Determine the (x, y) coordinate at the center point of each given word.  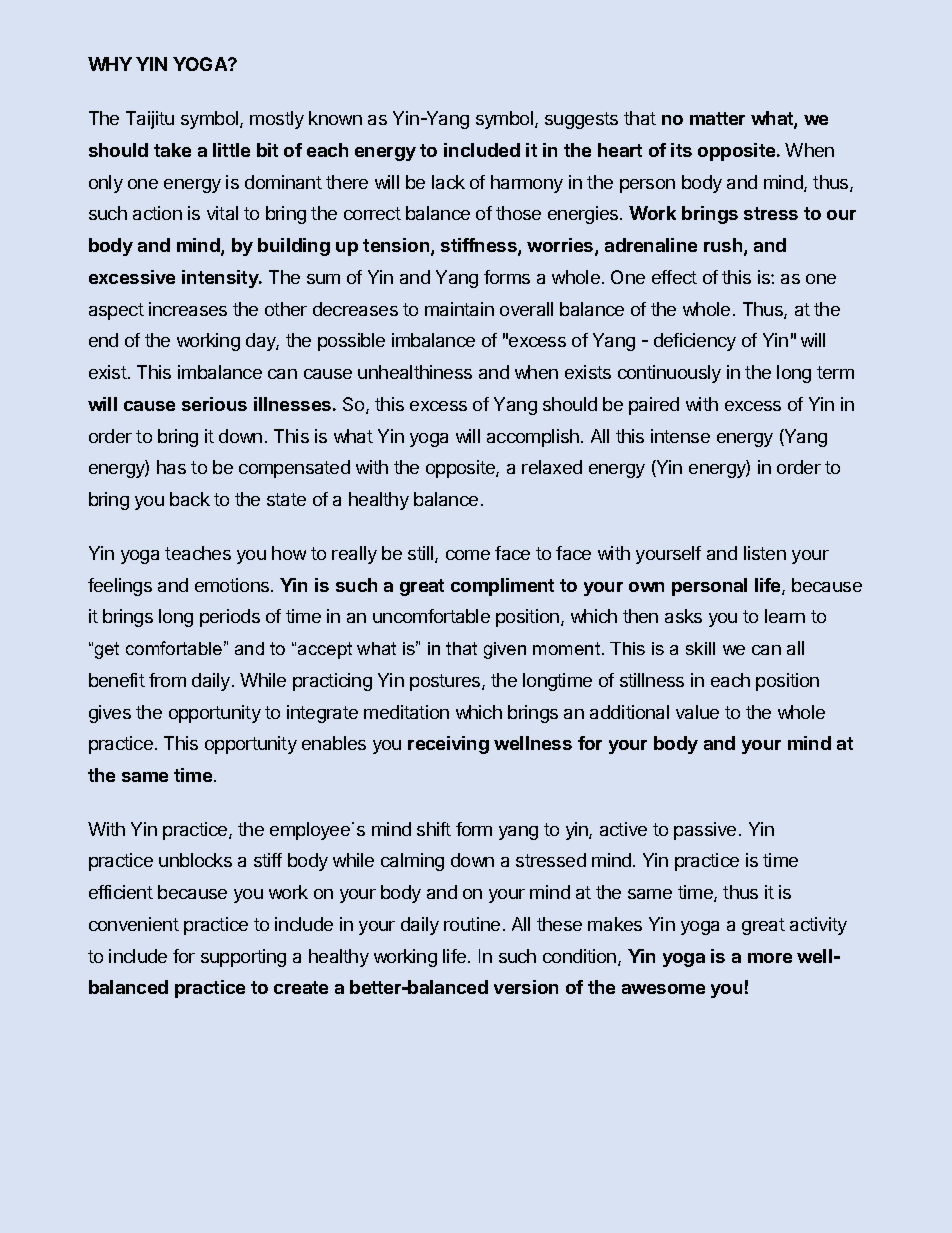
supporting (243, 958)
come (468, 555)
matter (717, 118)
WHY (110, 64)
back (190, 499)
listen (765, 553)
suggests (581, 120)
